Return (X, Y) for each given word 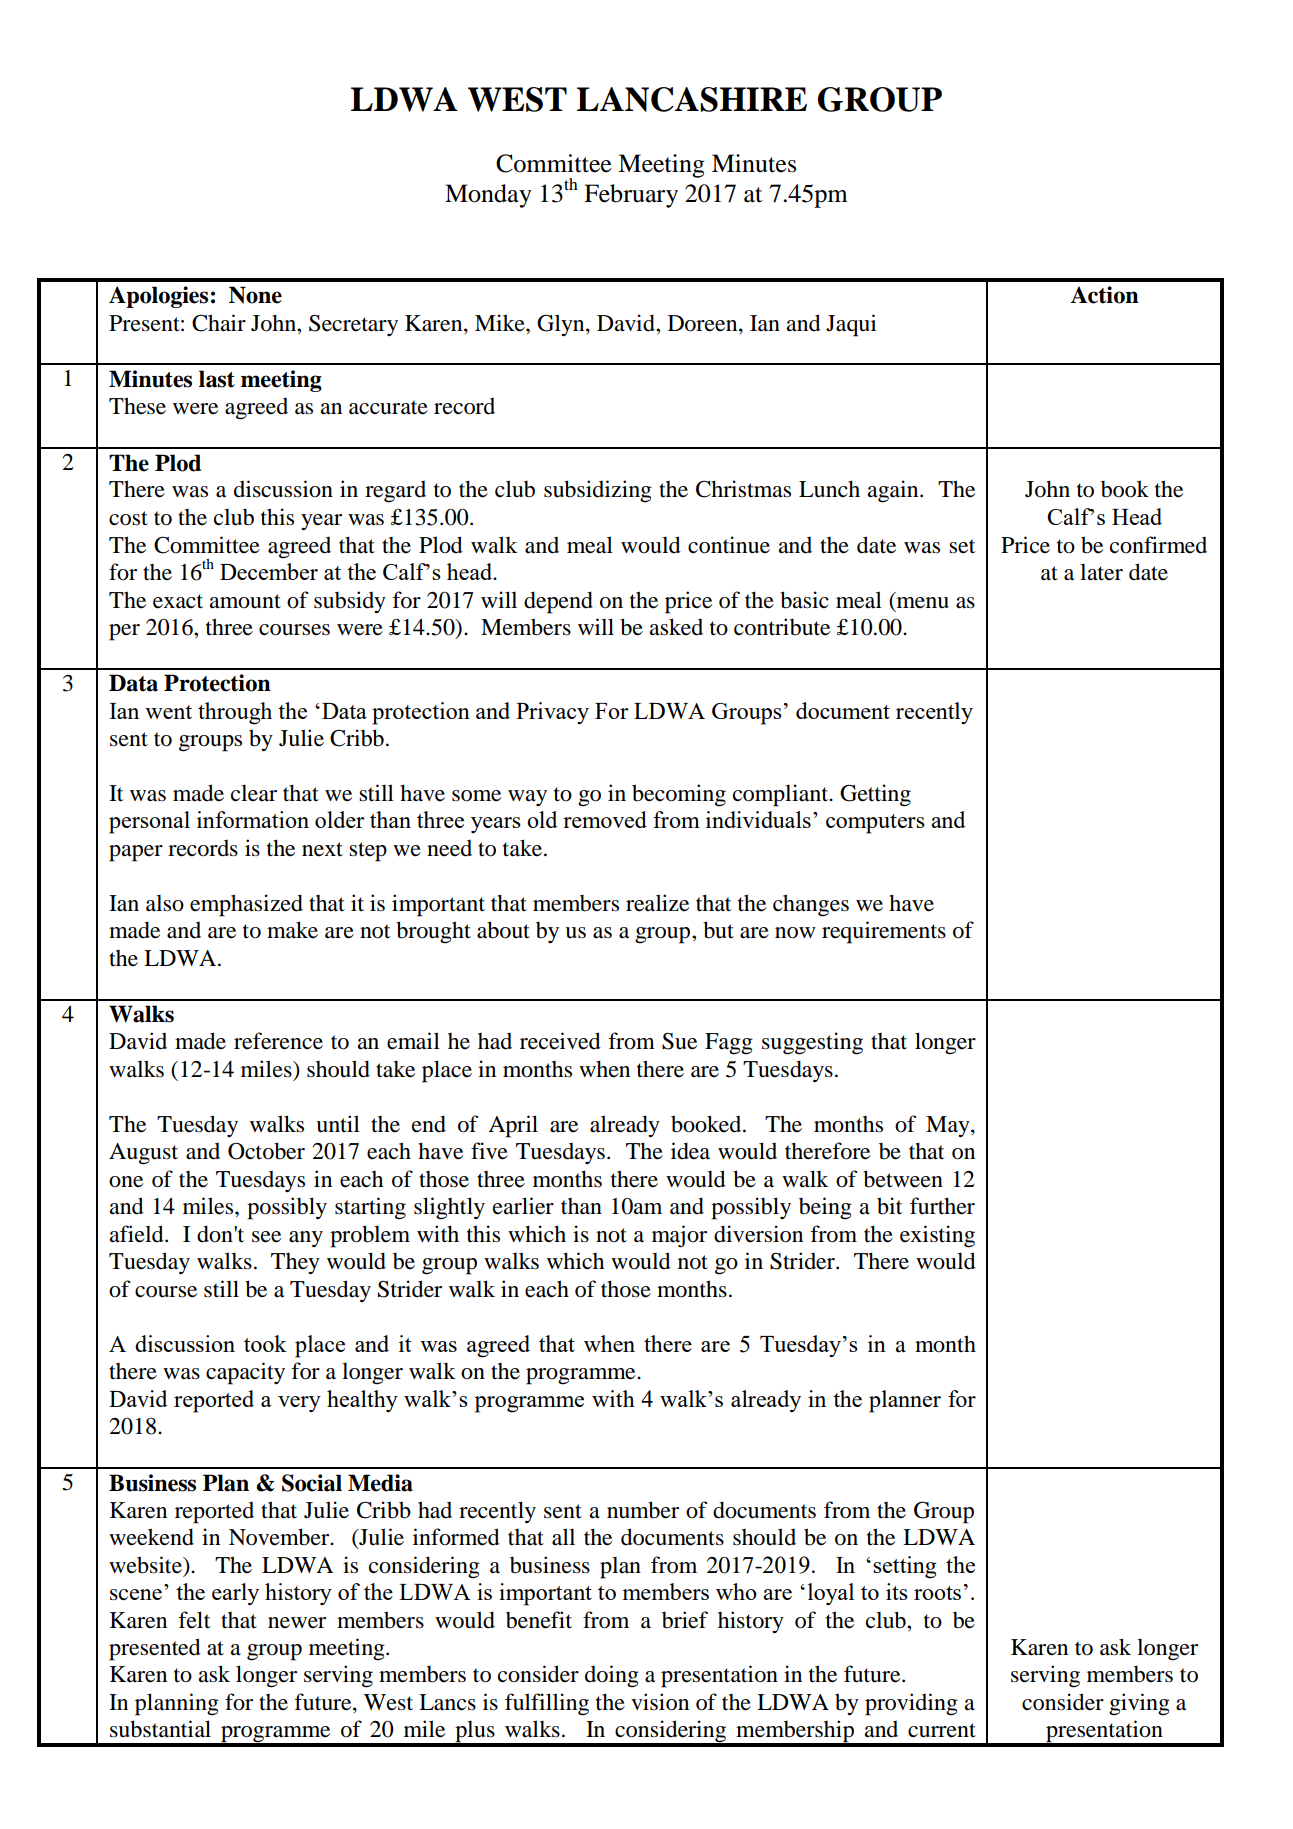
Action (1104, 295)
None (255, 295)
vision (660, 1702)
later (1101, 572)
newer (297, 1623)
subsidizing (598, 491)
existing (937, 1236)
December (269, 571)
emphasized (246, 905)
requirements (884, 932)
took (265, 1343)
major (679, 1236)
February (631, 196)
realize (657, 903)
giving (1139, 1704)
